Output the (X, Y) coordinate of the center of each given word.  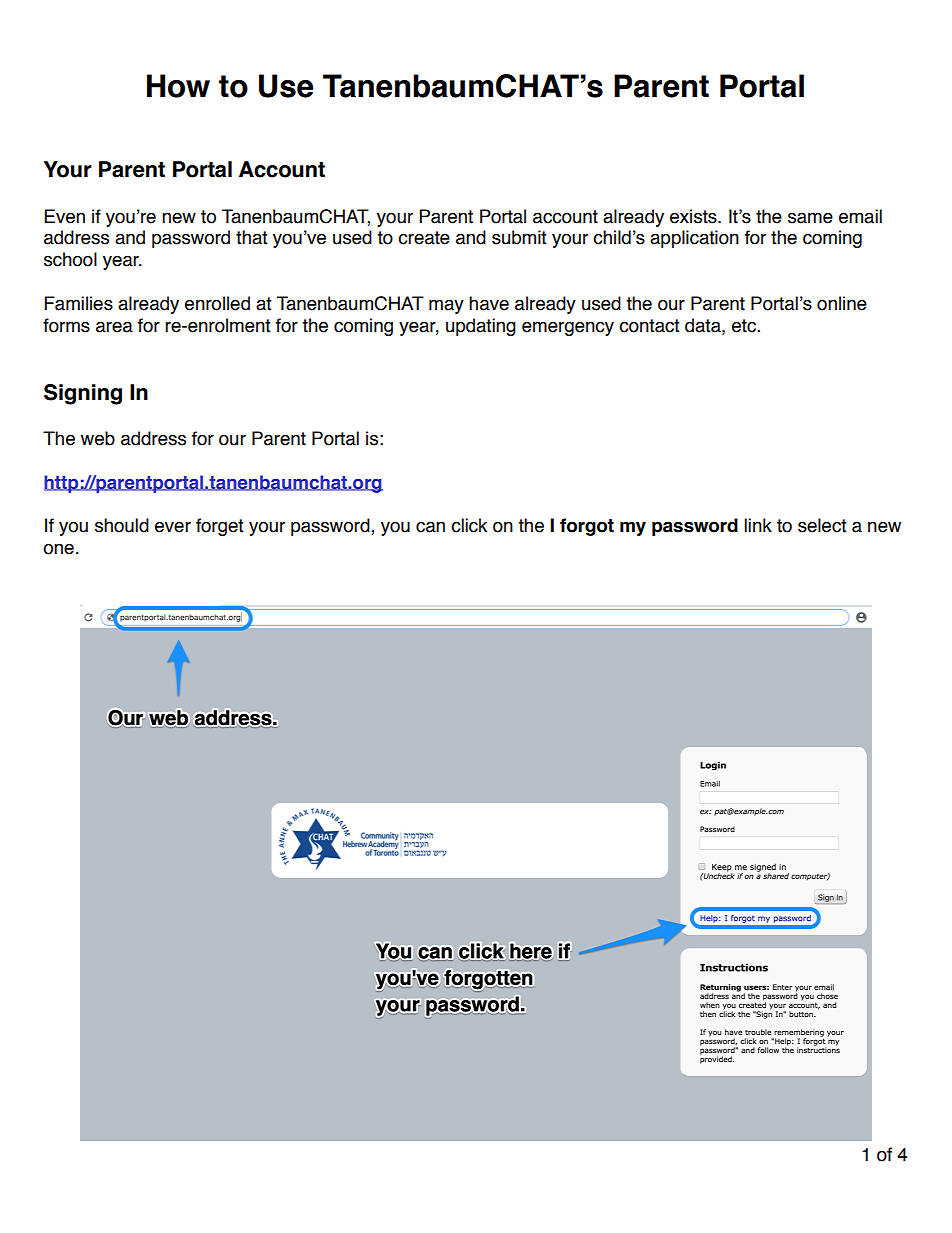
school (70, 259)
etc (744, 326)
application (694, 239)
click (469, 525)
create (424, 238)
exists (694, 216)
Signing (83, 394)
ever (173, 527)
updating (481, 327)
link (758, 525)
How (178, 86)
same (810, 218)
